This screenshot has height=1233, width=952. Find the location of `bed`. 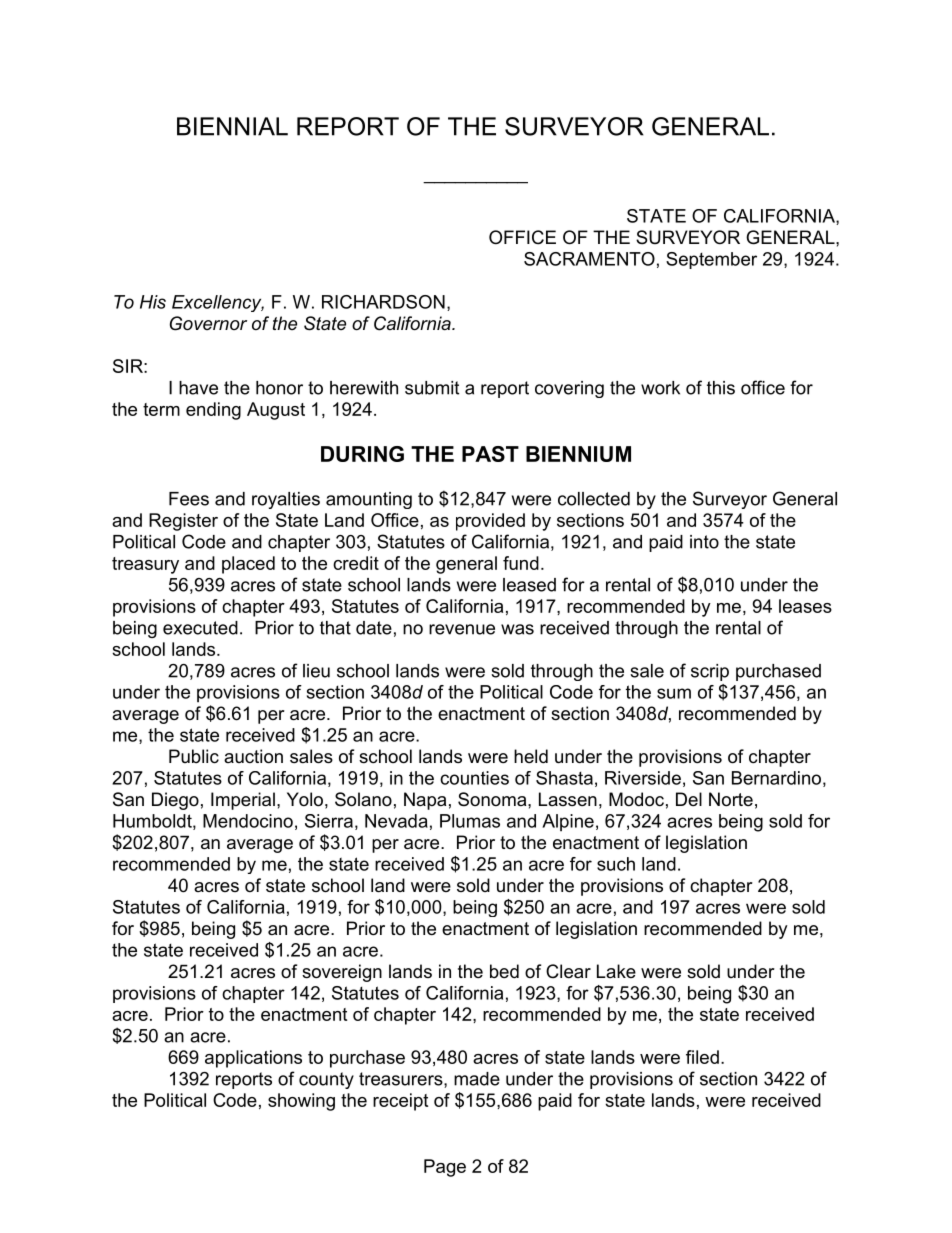

bed is located at coordinates (504, 971).
